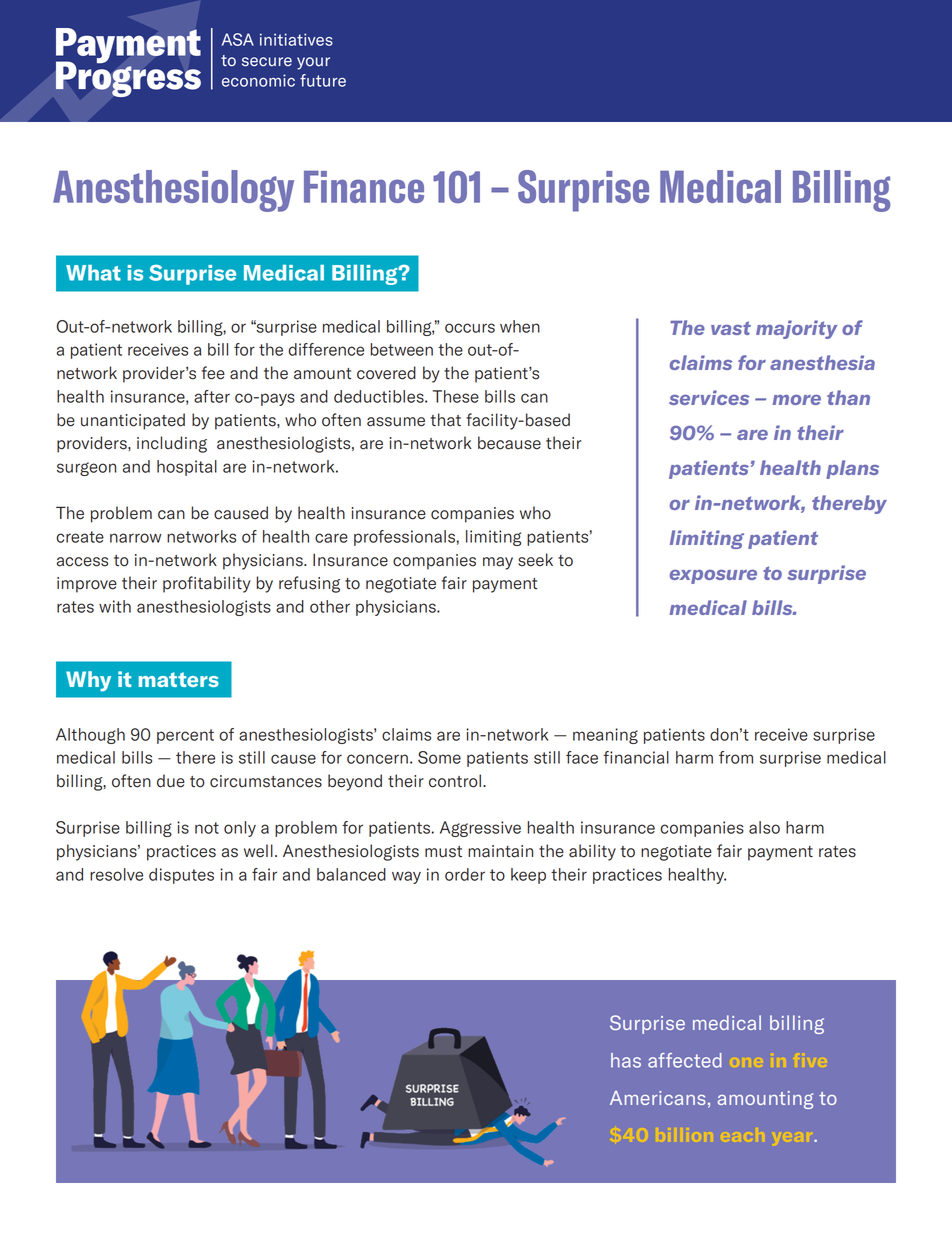  I want to click on exposure, so click(713, 577).
